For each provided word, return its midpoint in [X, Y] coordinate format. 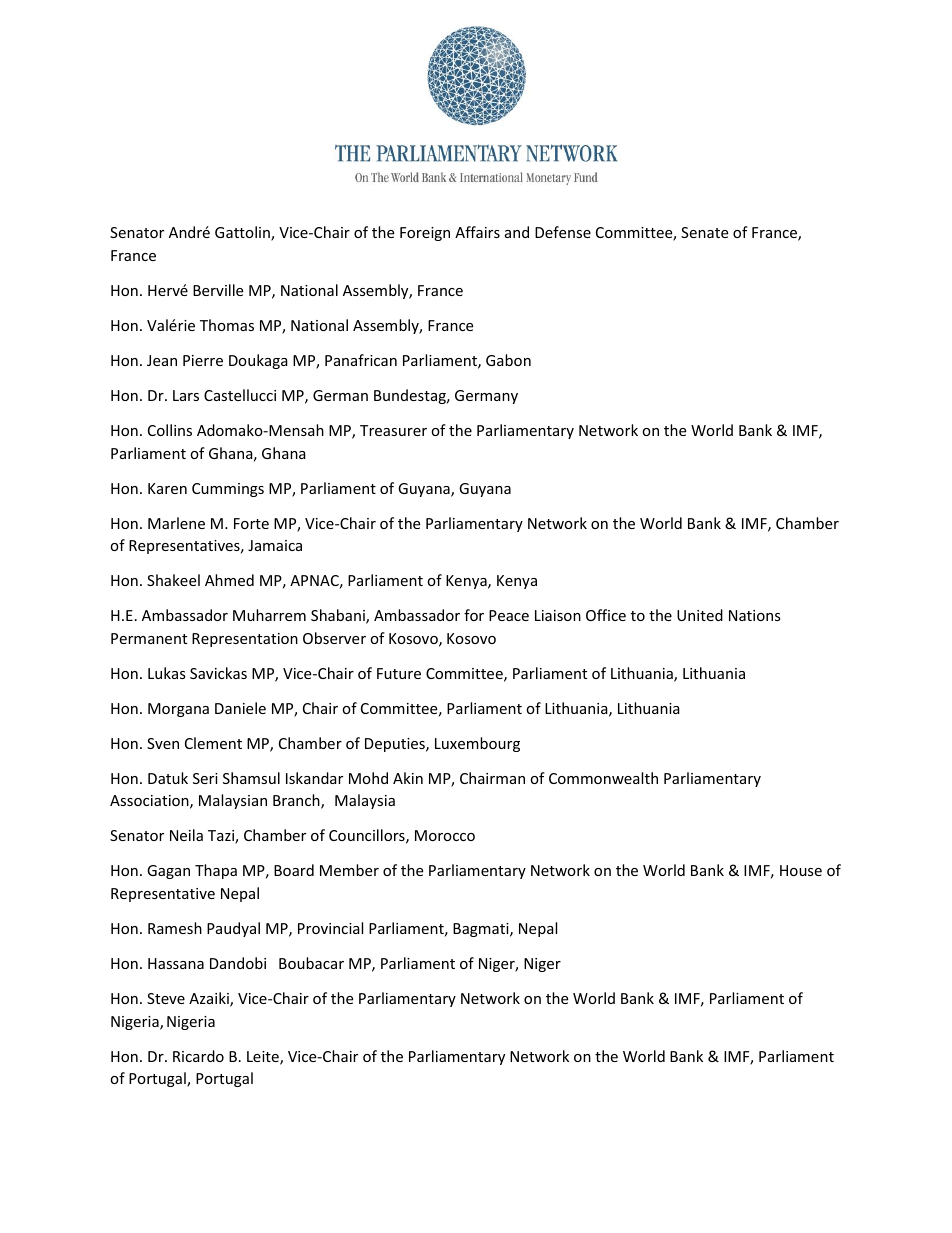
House [801, 870]
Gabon [508, 360]
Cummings [228, 490]
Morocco [445, 835]
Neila [186, 835]
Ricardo [198, 1056]
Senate [704, 232]
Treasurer [393, 430]
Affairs [477, 232]
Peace [509, 615]
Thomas [227, 325]
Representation [245, 640]
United [700, 615]
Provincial [330, 928]
